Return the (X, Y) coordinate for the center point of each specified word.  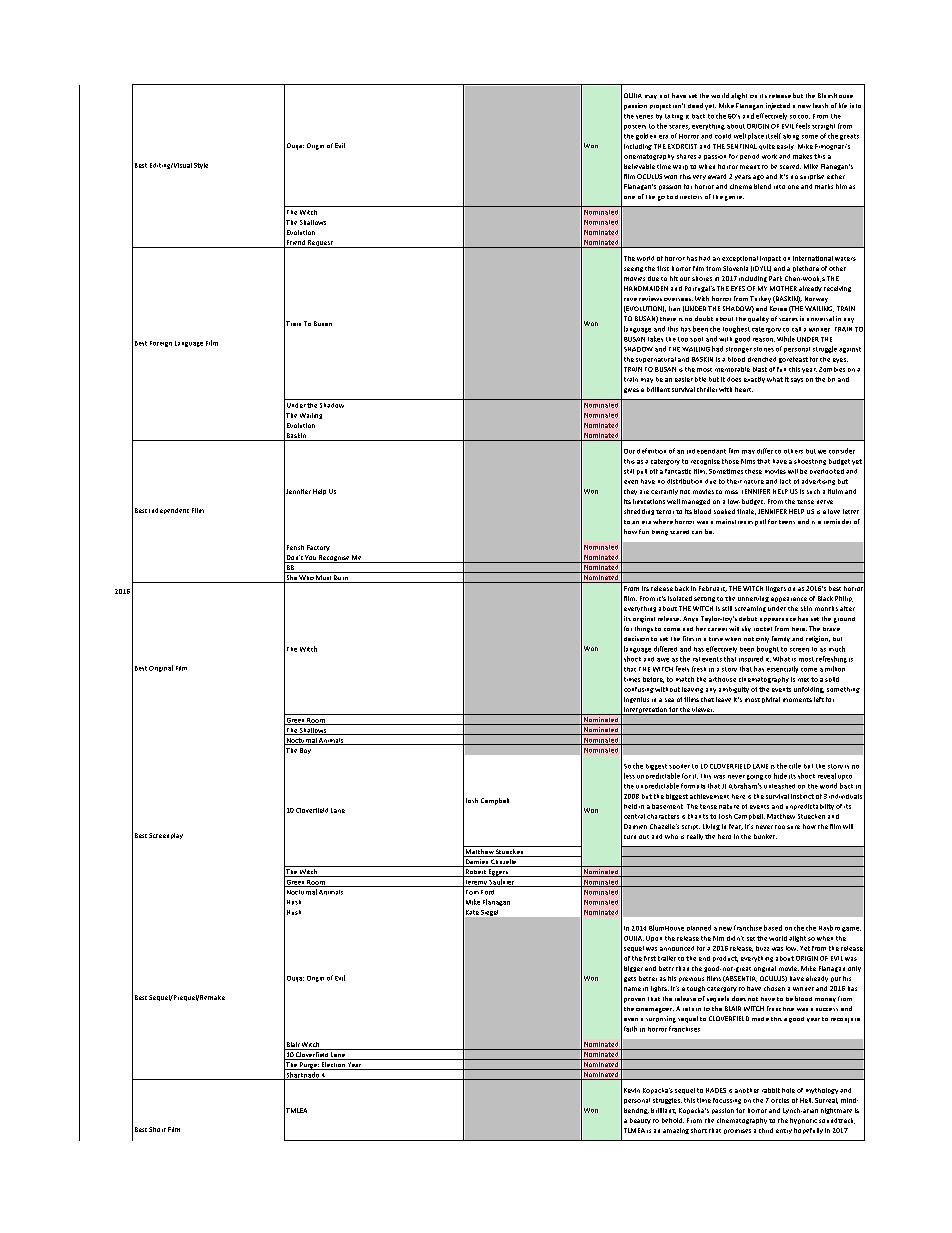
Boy (305, 751)
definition (651, 451)
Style (201, 166)
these (753, 471)
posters (635, 127)
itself (773, 136)
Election (333, 1066)
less (629, 776)
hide (780, 776)
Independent (169, 511)
